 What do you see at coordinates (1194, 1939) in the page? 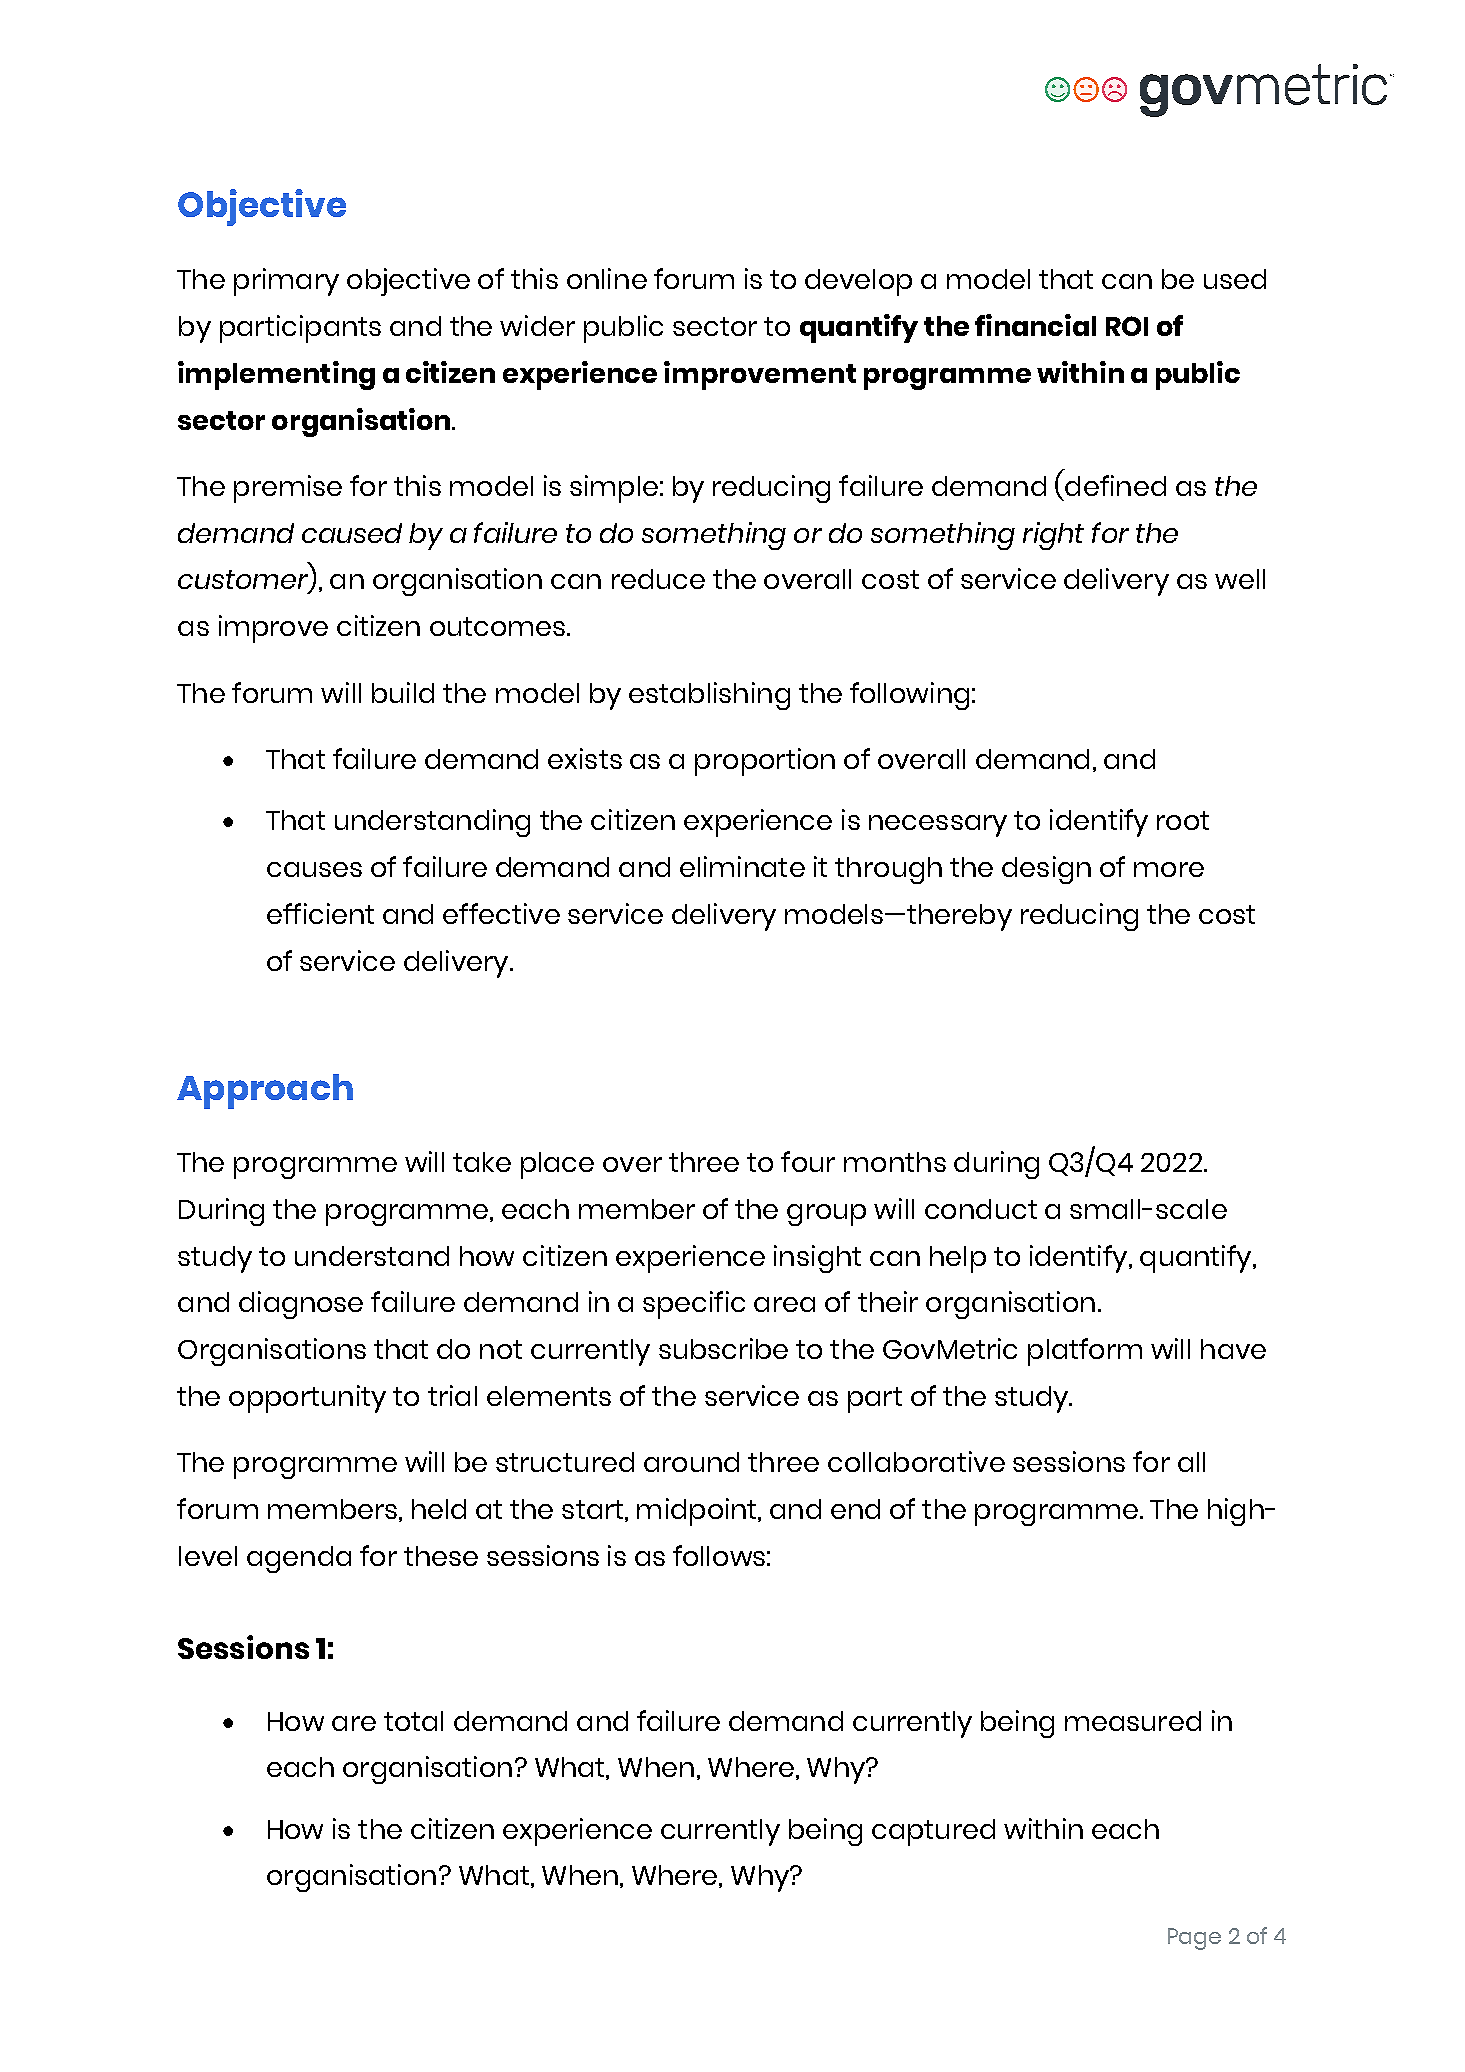
I see `Page` at bounding box center [1194, 1939].
